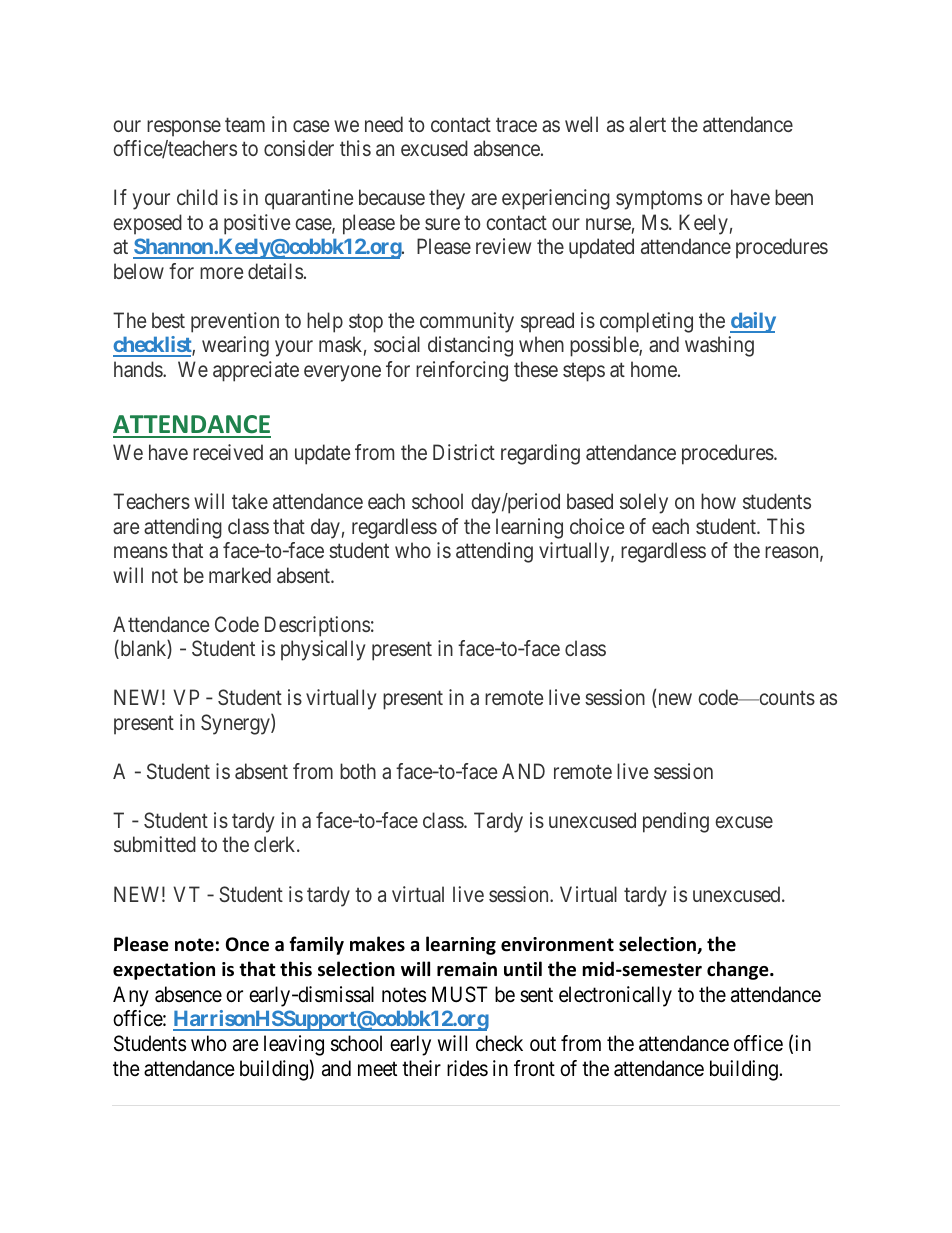  Describe the element at coordinates (228, 452) in the page. I see `received` at that location.
